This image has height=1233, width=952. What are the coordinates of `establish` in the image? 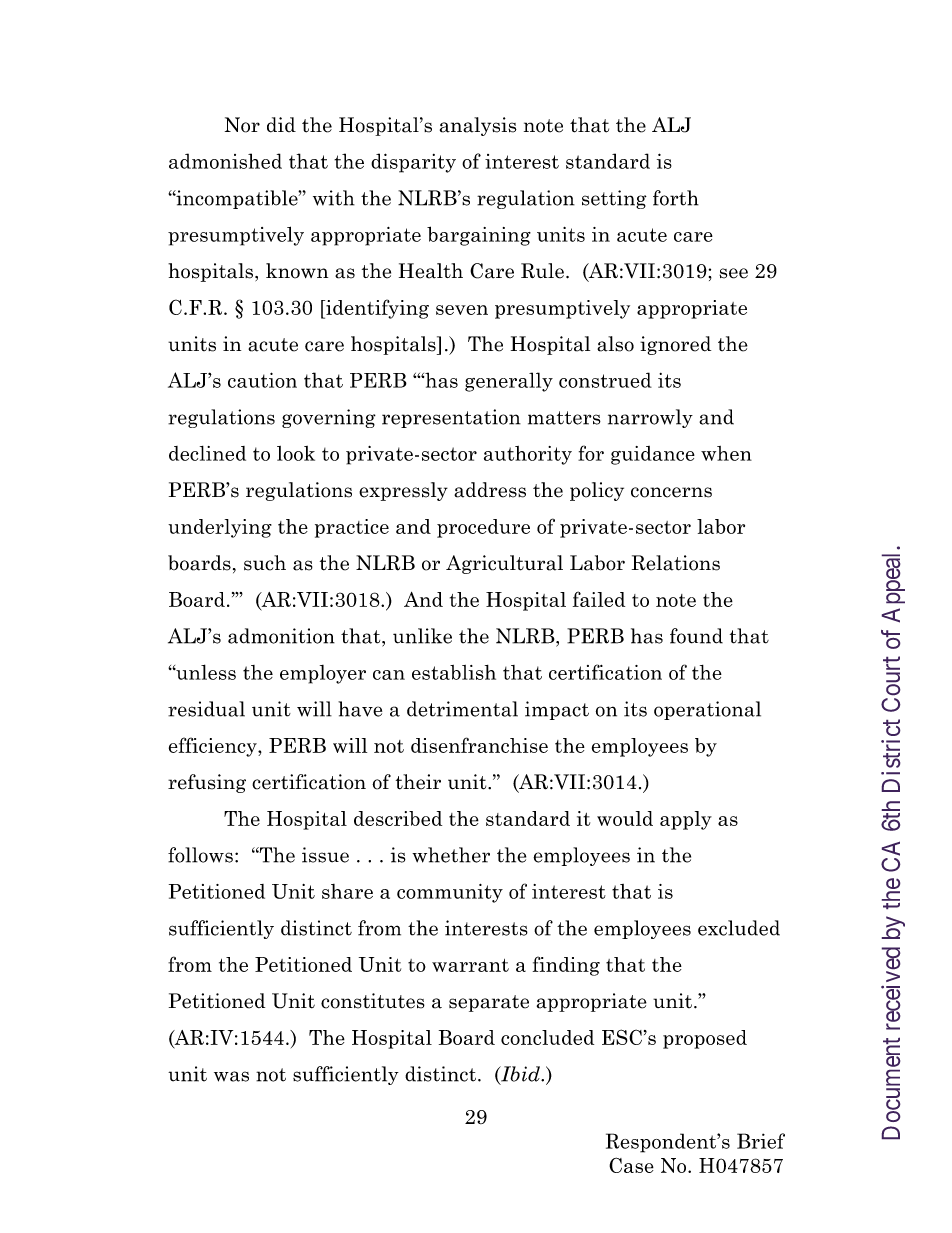 It's located at (454, 672).
